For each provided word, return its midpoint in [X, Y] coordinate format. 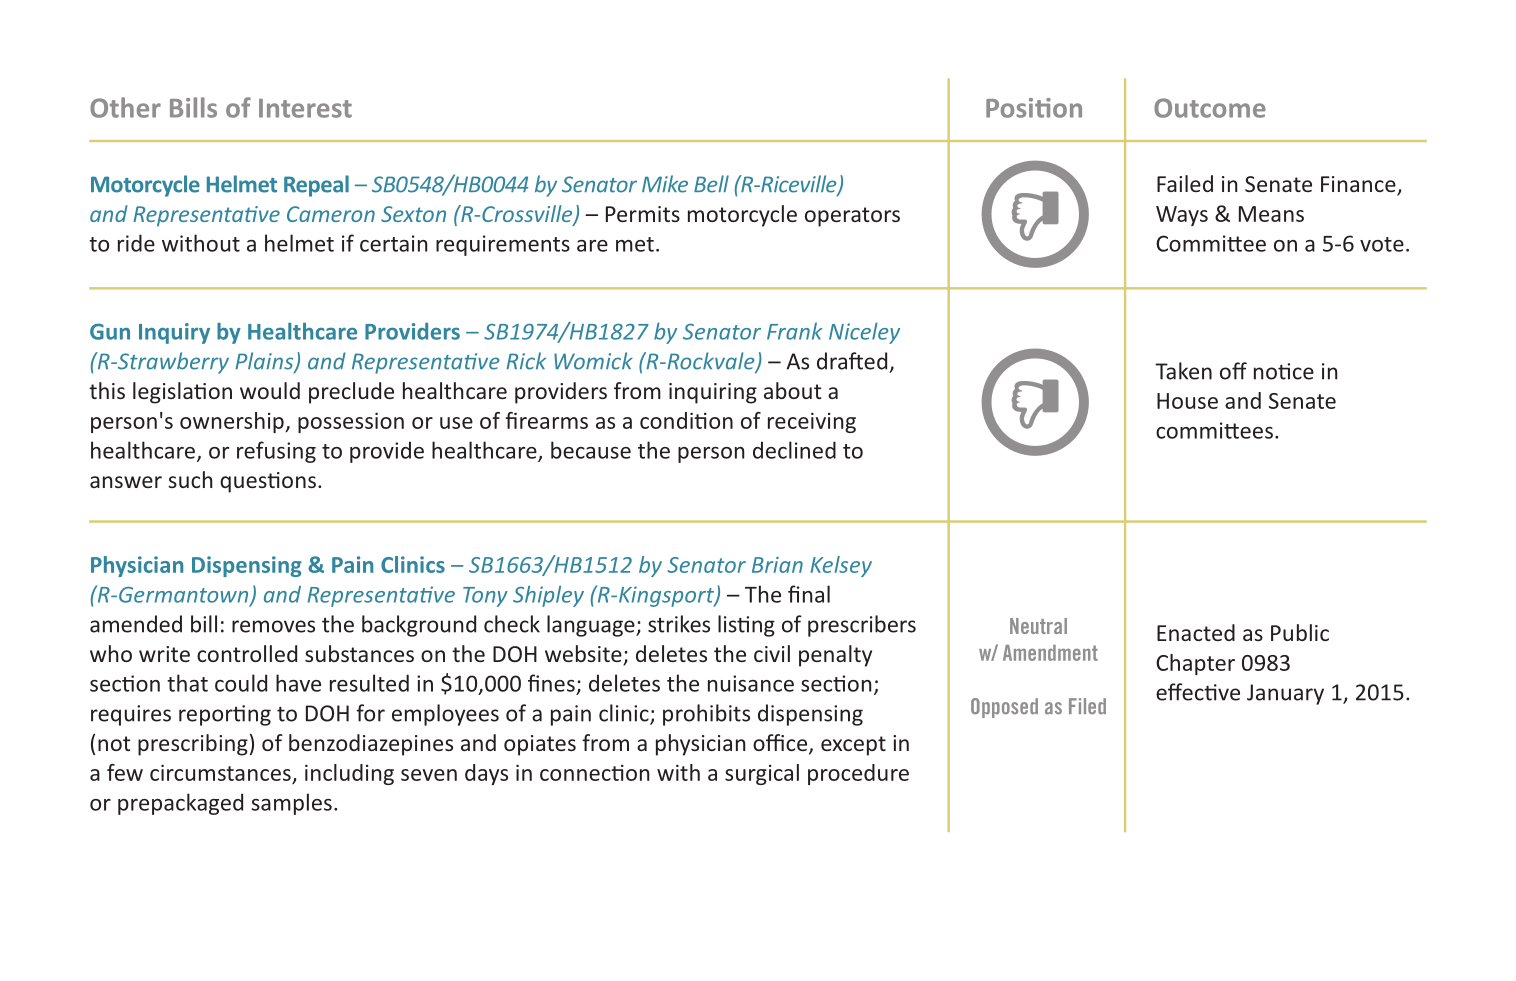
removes [273, 626]
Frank [794, 331]
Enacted [1196, 632]
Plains [265, 362]
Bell [711, 184]
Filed [1087, 706]
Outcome [1210, 108]
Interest [305, 108]
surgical [762, 774]
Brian [777, 565]
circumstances [220, 772]
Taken [1183, 371]
